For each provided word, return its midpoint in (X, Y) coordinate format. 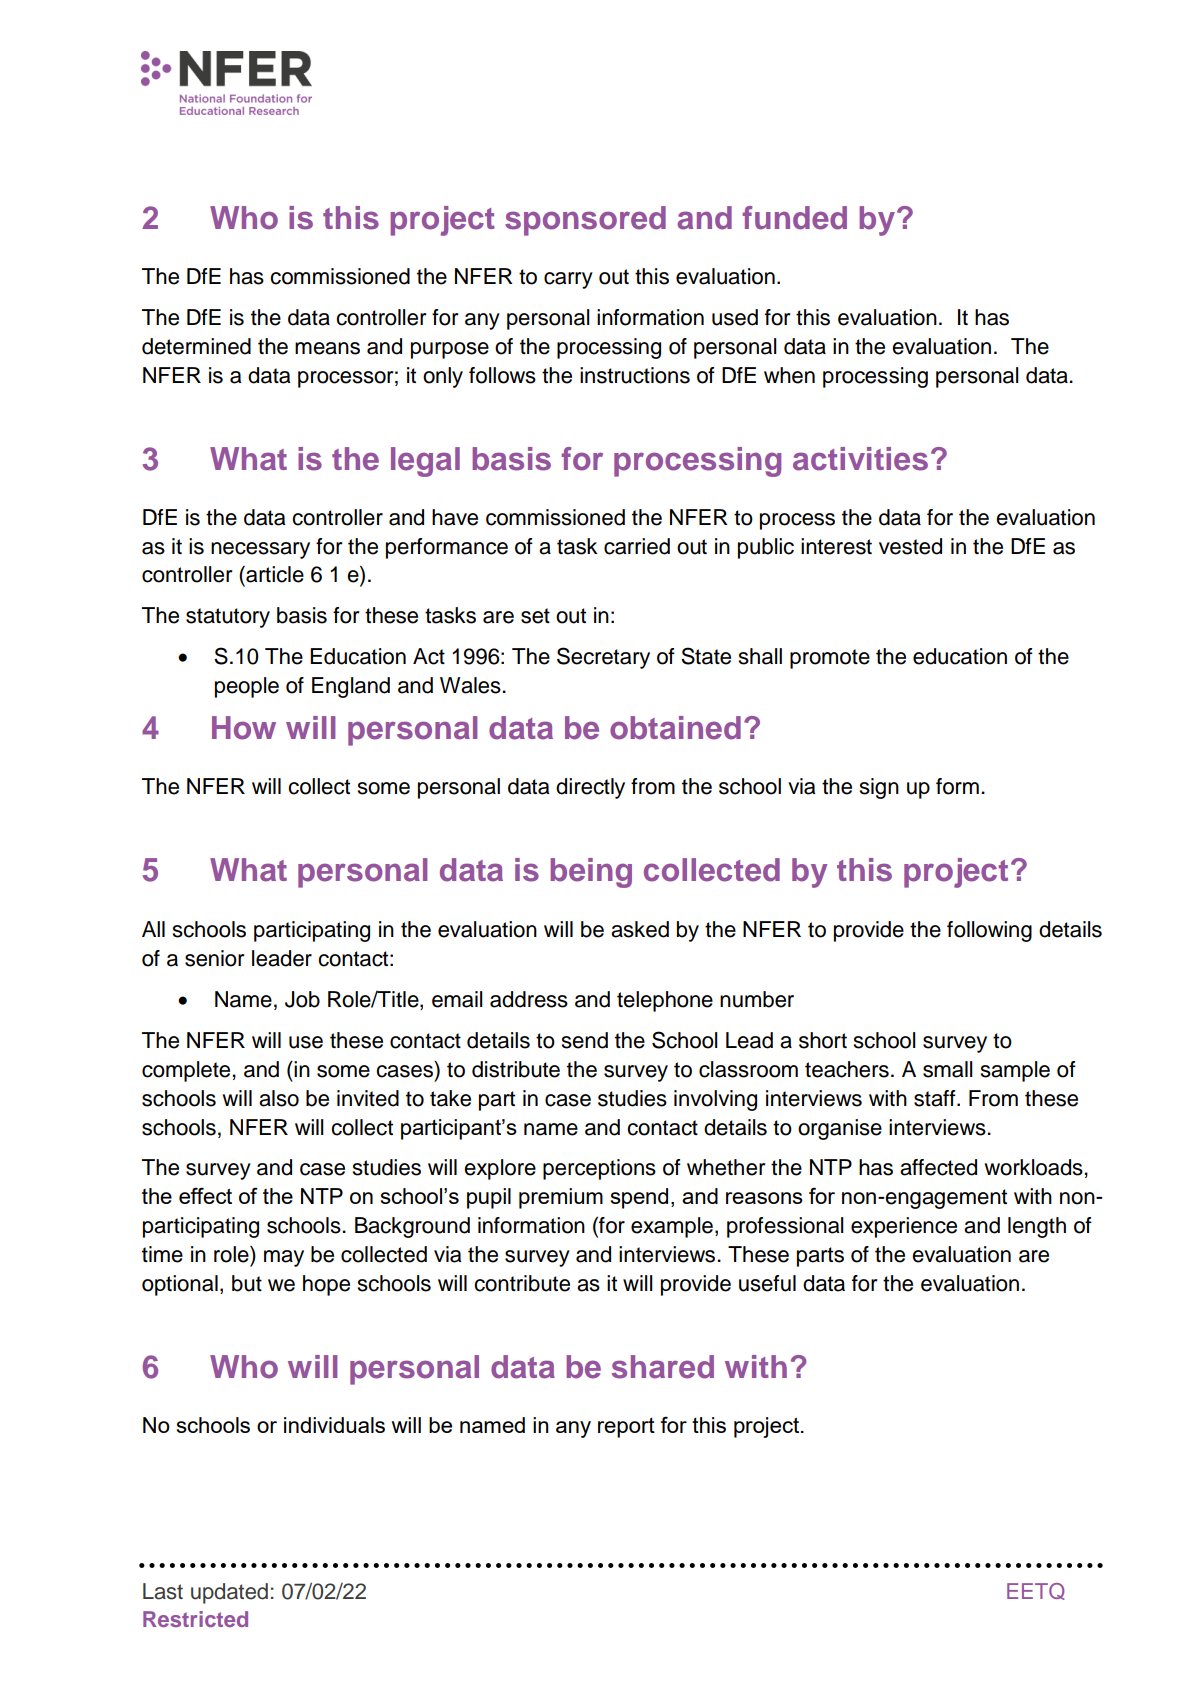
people (247, 687)
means (327, 348)
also (279, 1098)
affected (938, 1167)
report (626, 1428)
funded (795, 218)
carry (568, 280)
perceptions (599, 1169)
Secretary (603, 658)
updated (229, 1593)
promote (830, 659)
